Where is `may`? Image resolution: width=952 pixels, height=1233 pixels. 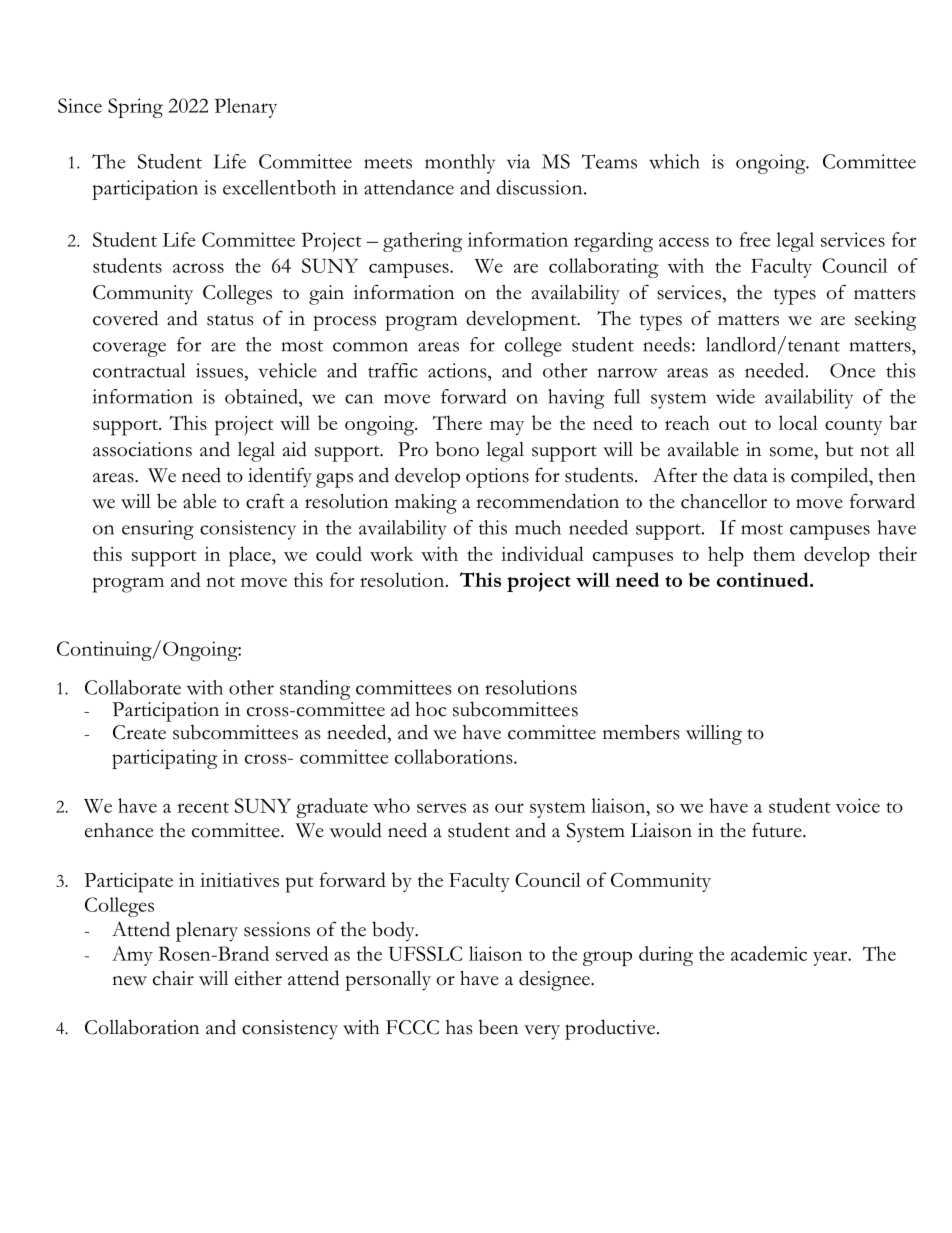
may is located at coordinates (507, 428).
